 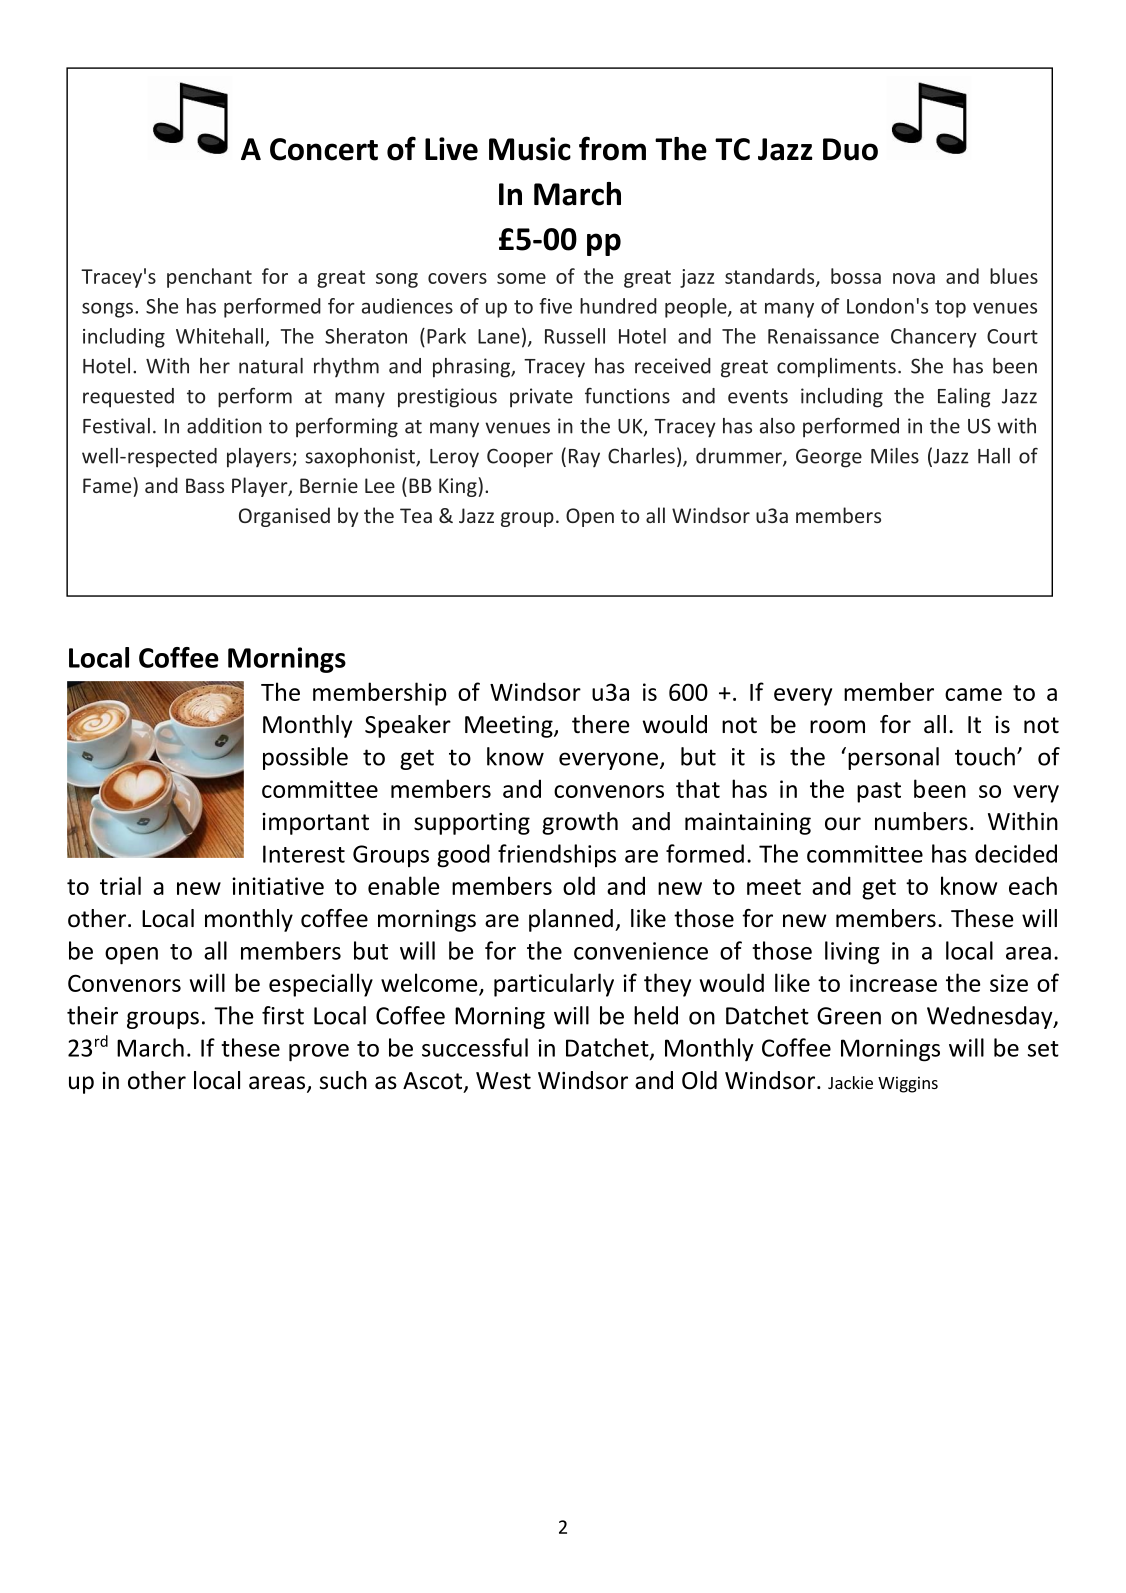 What do you see at coordinates (850, 149) in the screenshot?
I see `Duo` at bounding box center [850, 149].
